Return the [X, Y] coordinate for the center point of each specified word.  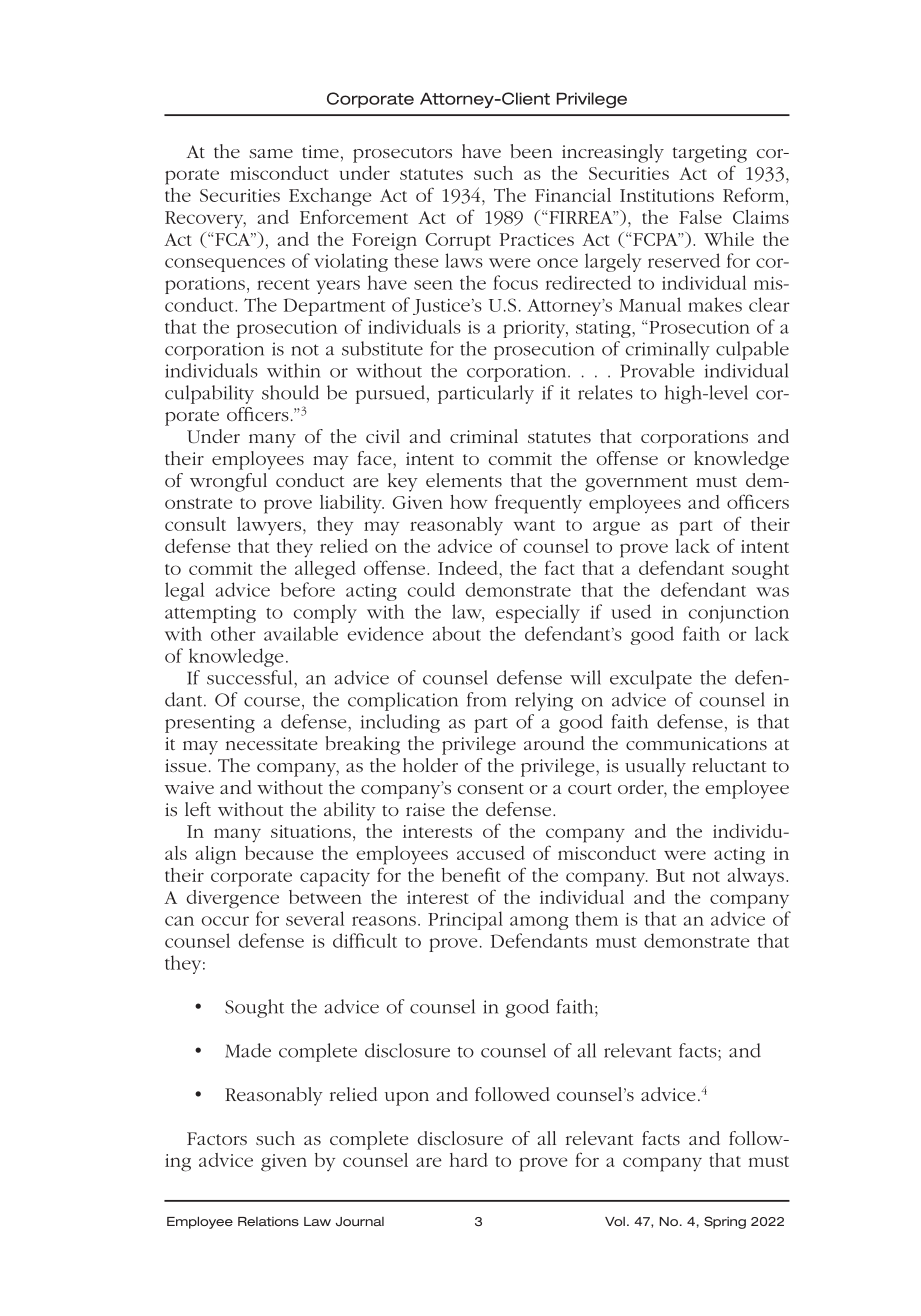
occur [225, 921]
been [531, 151]
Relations [268, 1221]
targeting [710, 154]
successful [251, 677]
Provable [657, 370]
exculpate [651, 679]
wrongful [228, 482]
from [487, 699]
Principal [465, 920]
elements [464, 480]
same [271, 153]
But [670, 875]
